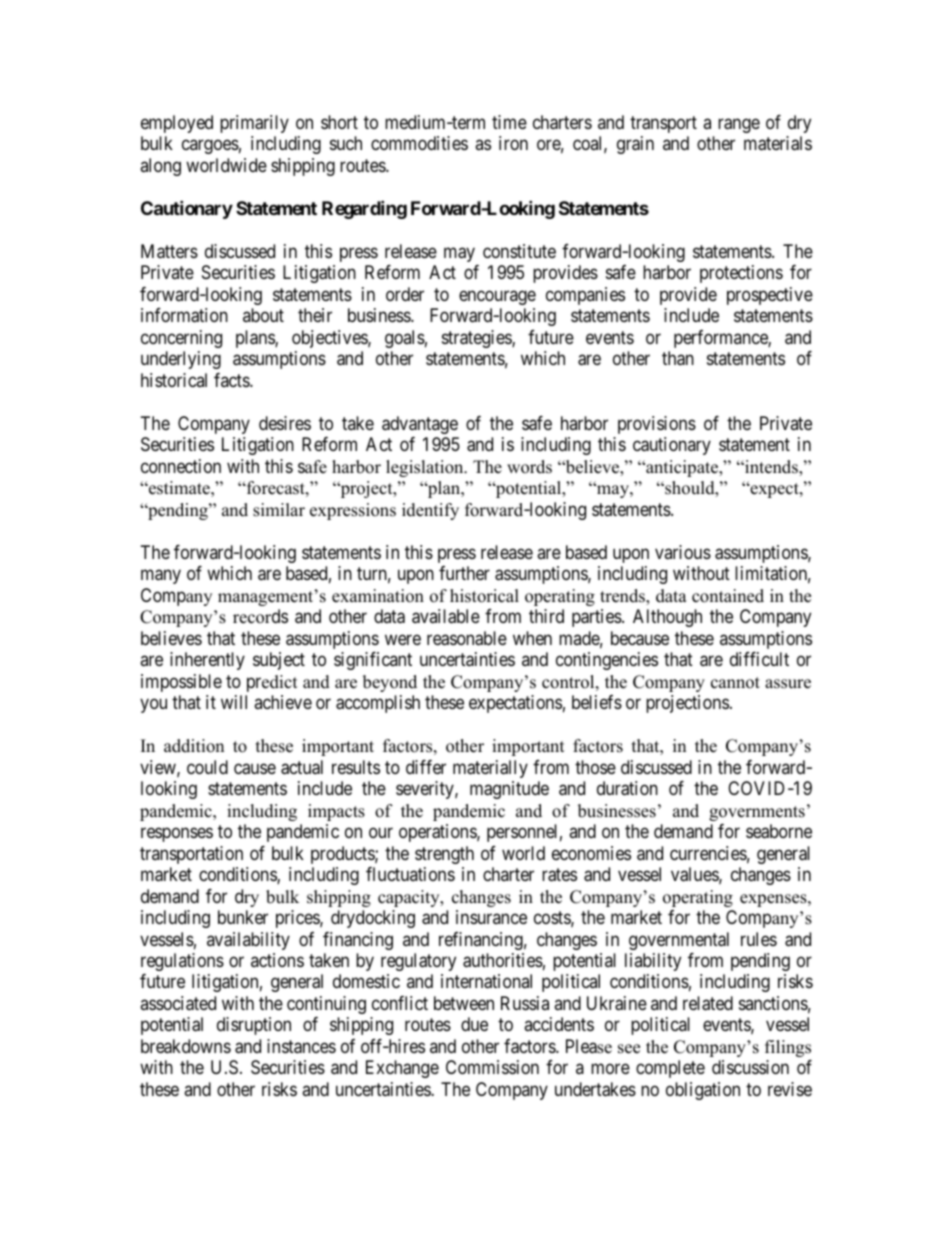 The width and height of the page is (952, 1233). Describe the element at coordinates (739, 125) in the page. I see `range` at that location.
